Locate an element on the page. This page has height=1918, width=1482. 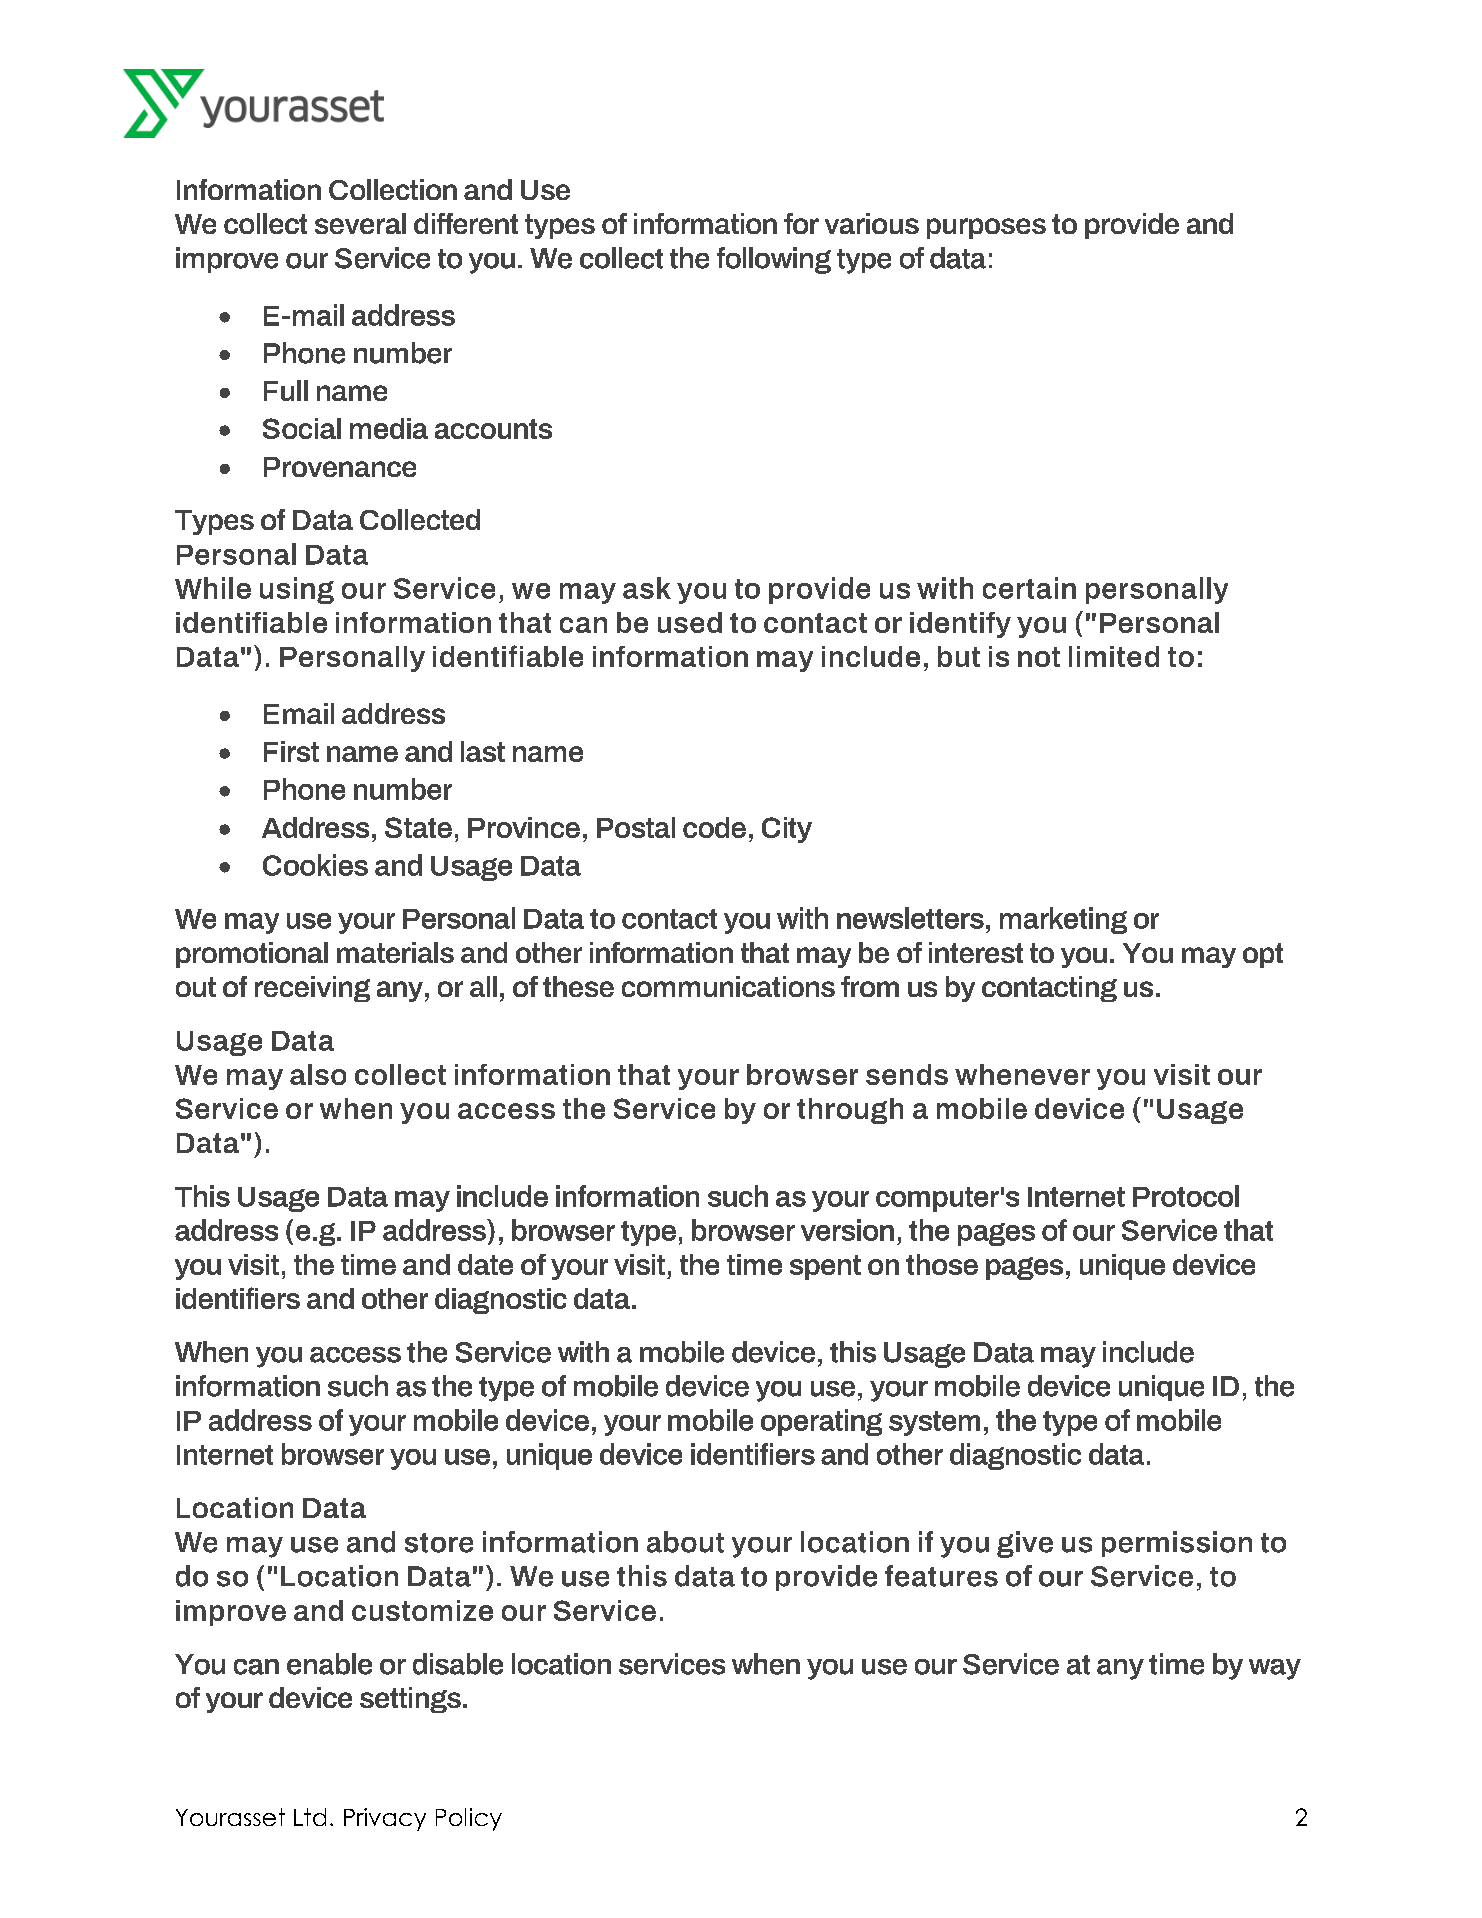
store is located at coordinates (439, 1543).
